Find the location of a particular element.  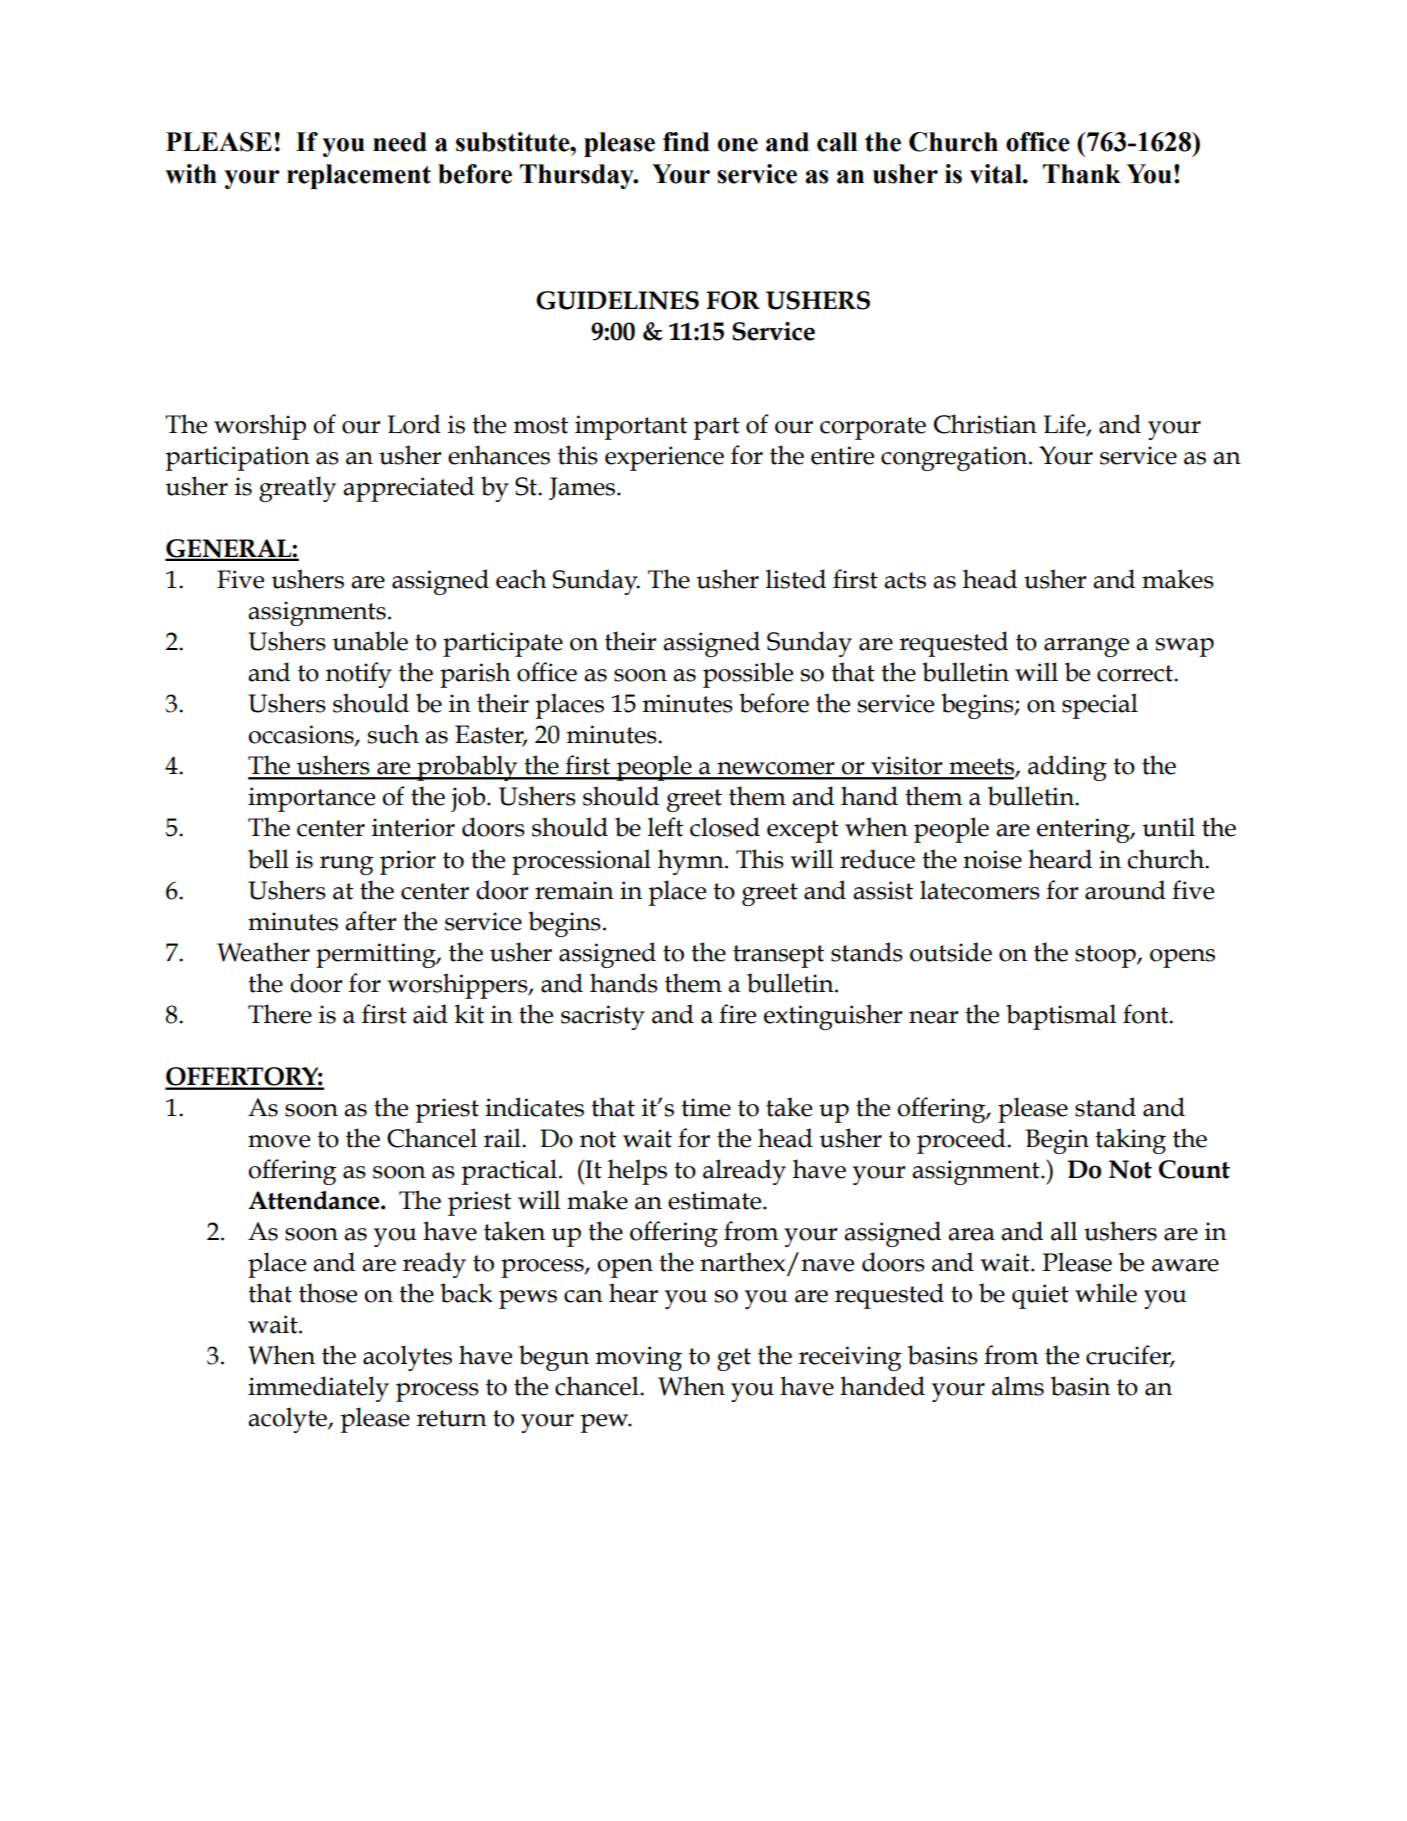

alms is located at coordinates (1018, 1386).
